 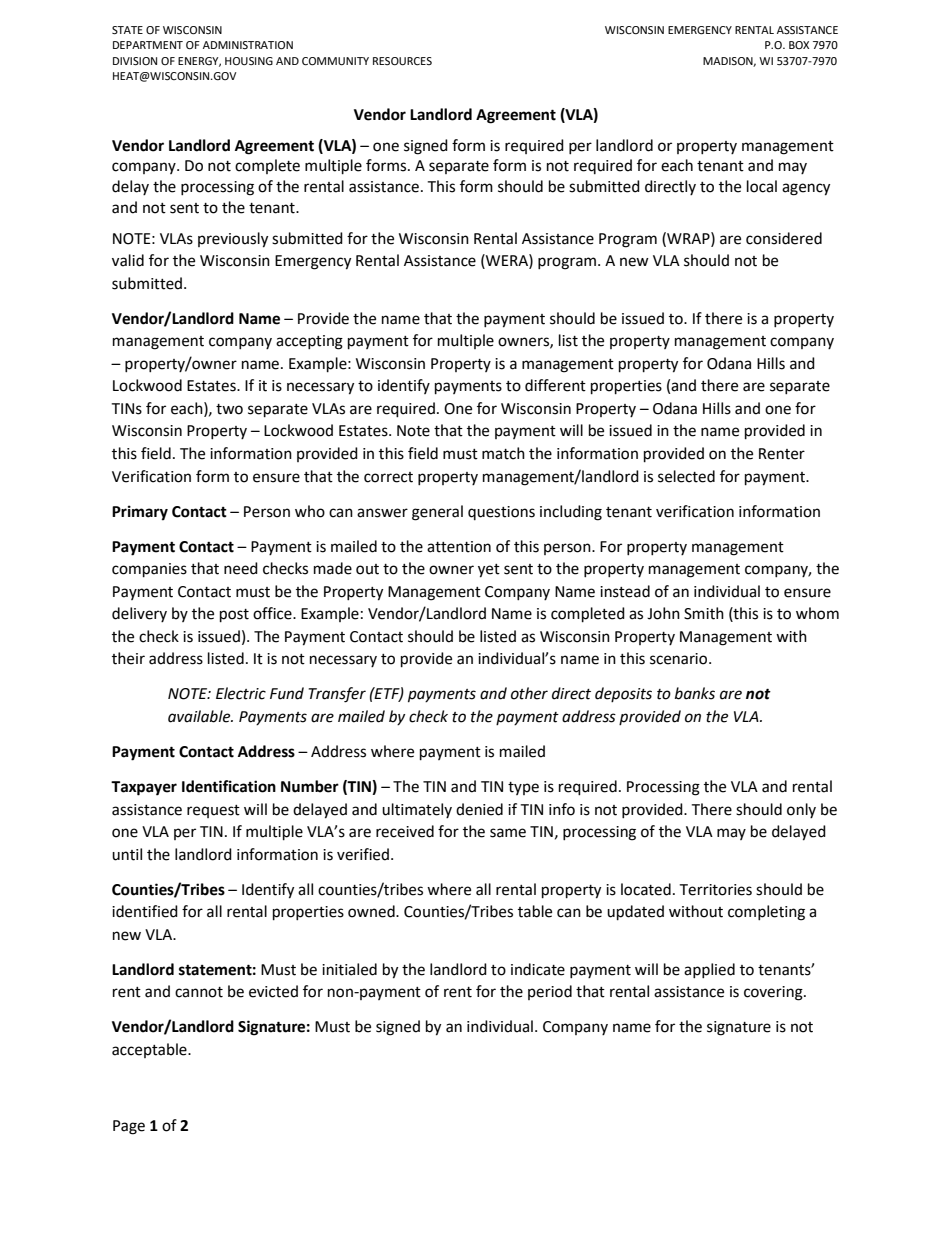 I want to click on Page, so click(x=129, y=1127).
